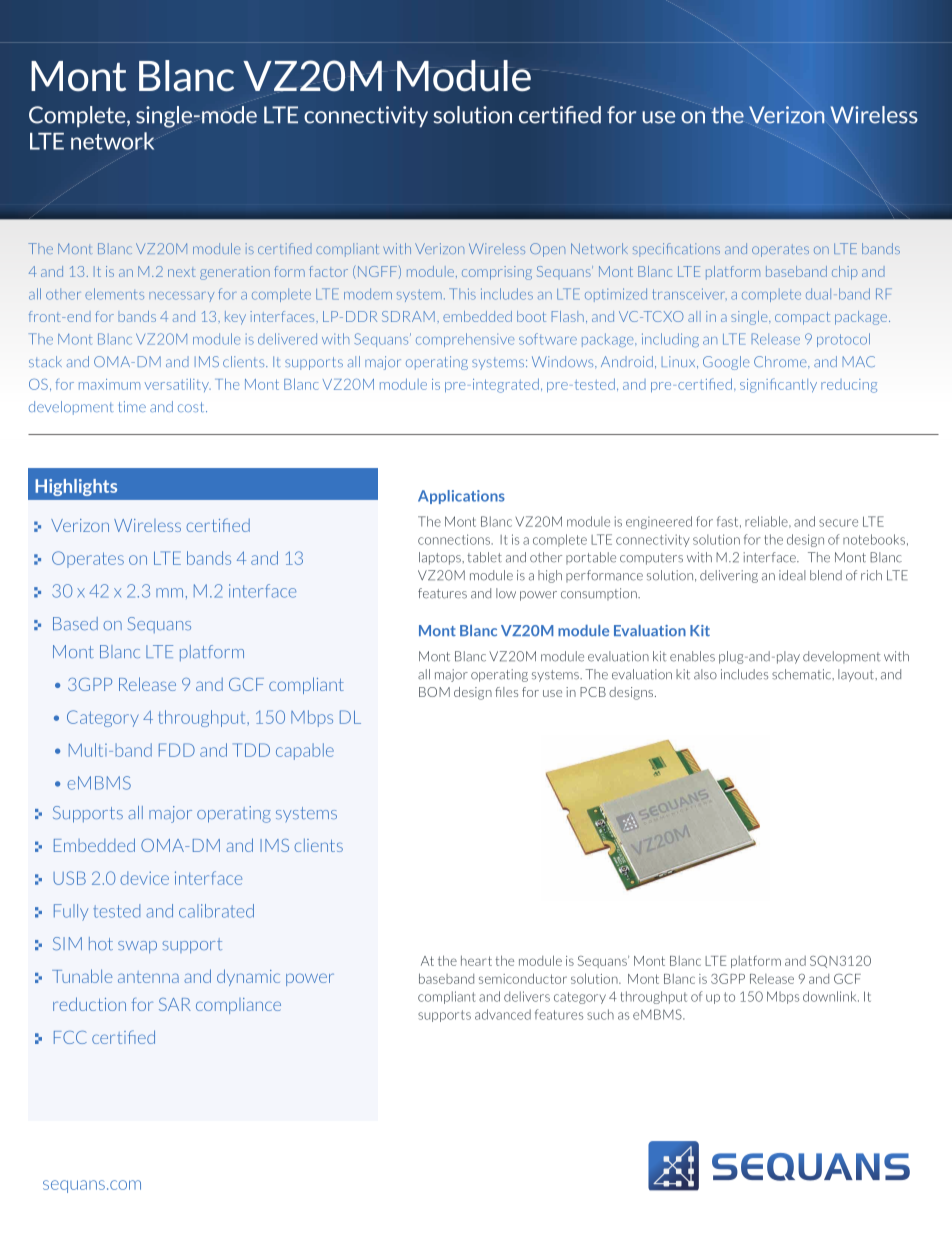 The height and width of the screenshot is (1233, 952). What do you see at coordinates (803, 674) in the screenshot?
I see `schematic` at bounding box center [803, 674].
